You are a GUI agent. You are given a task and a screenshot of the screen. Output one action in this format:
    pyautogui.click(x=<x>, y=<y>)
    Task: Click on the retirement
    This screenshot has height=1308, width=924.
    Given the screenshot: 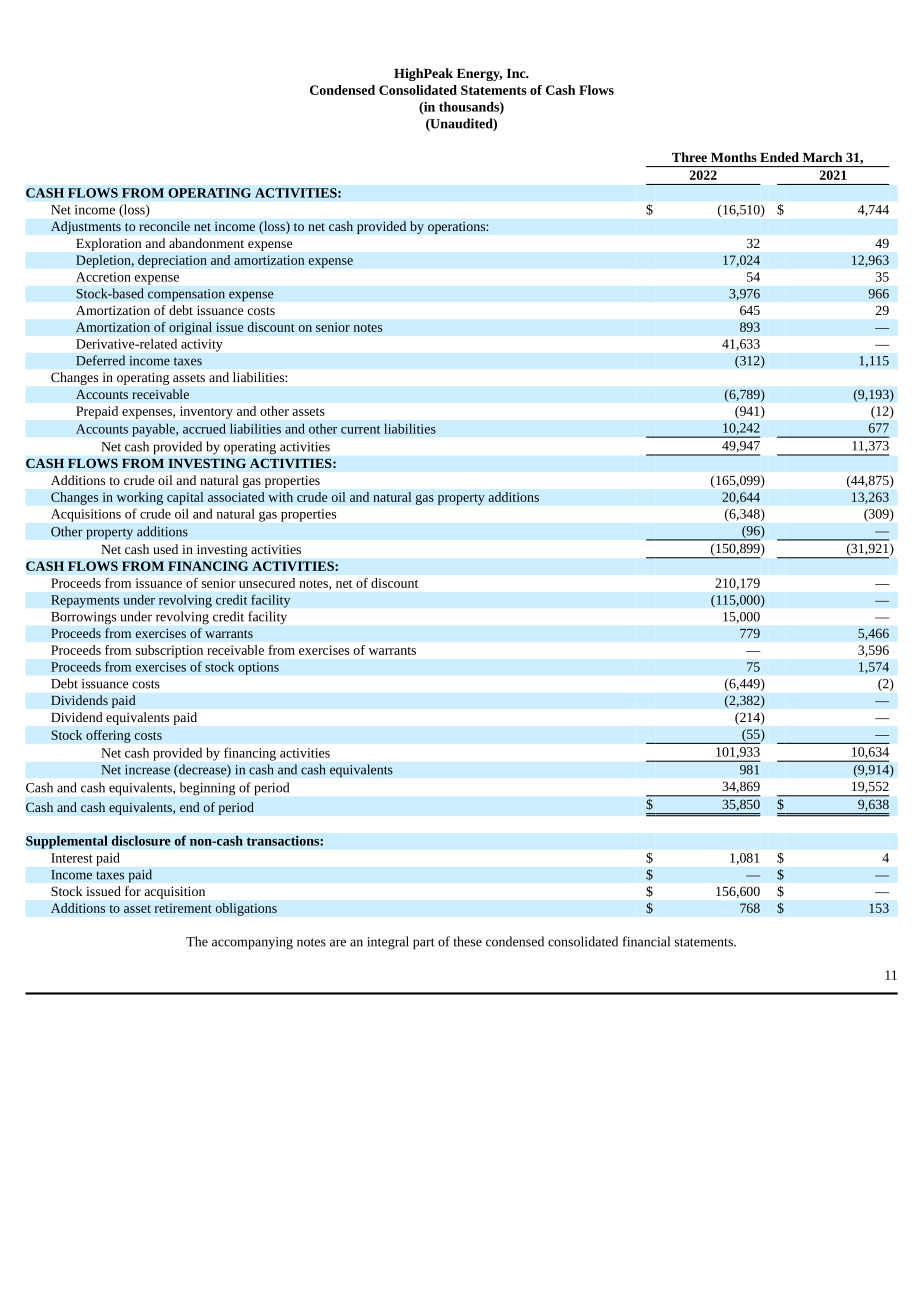 What is the action you would take?
    pyautogui.click(x=183, y=908)
